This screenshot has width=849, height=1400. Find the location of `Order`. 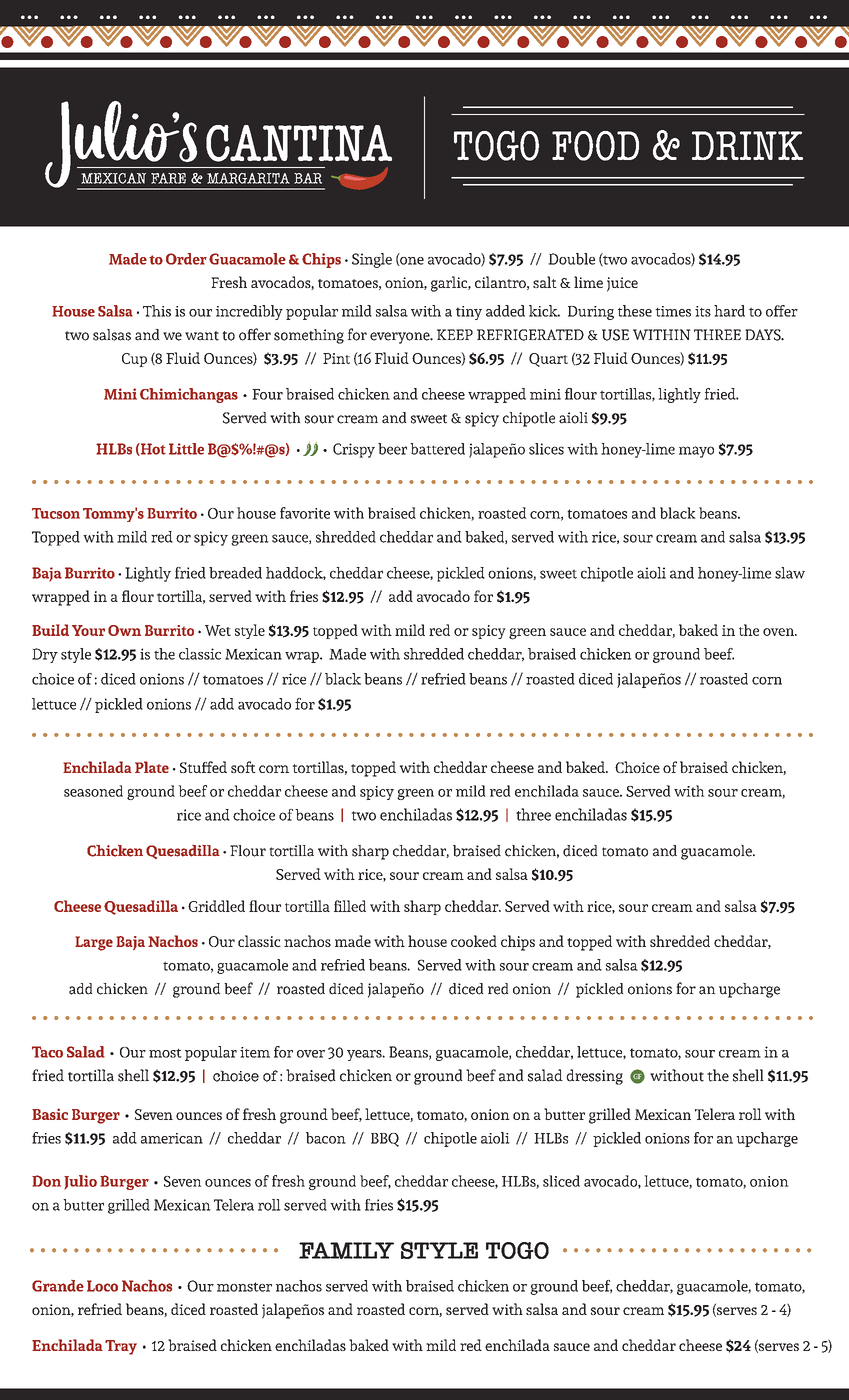

Order is located at coordinates (186, 259).
